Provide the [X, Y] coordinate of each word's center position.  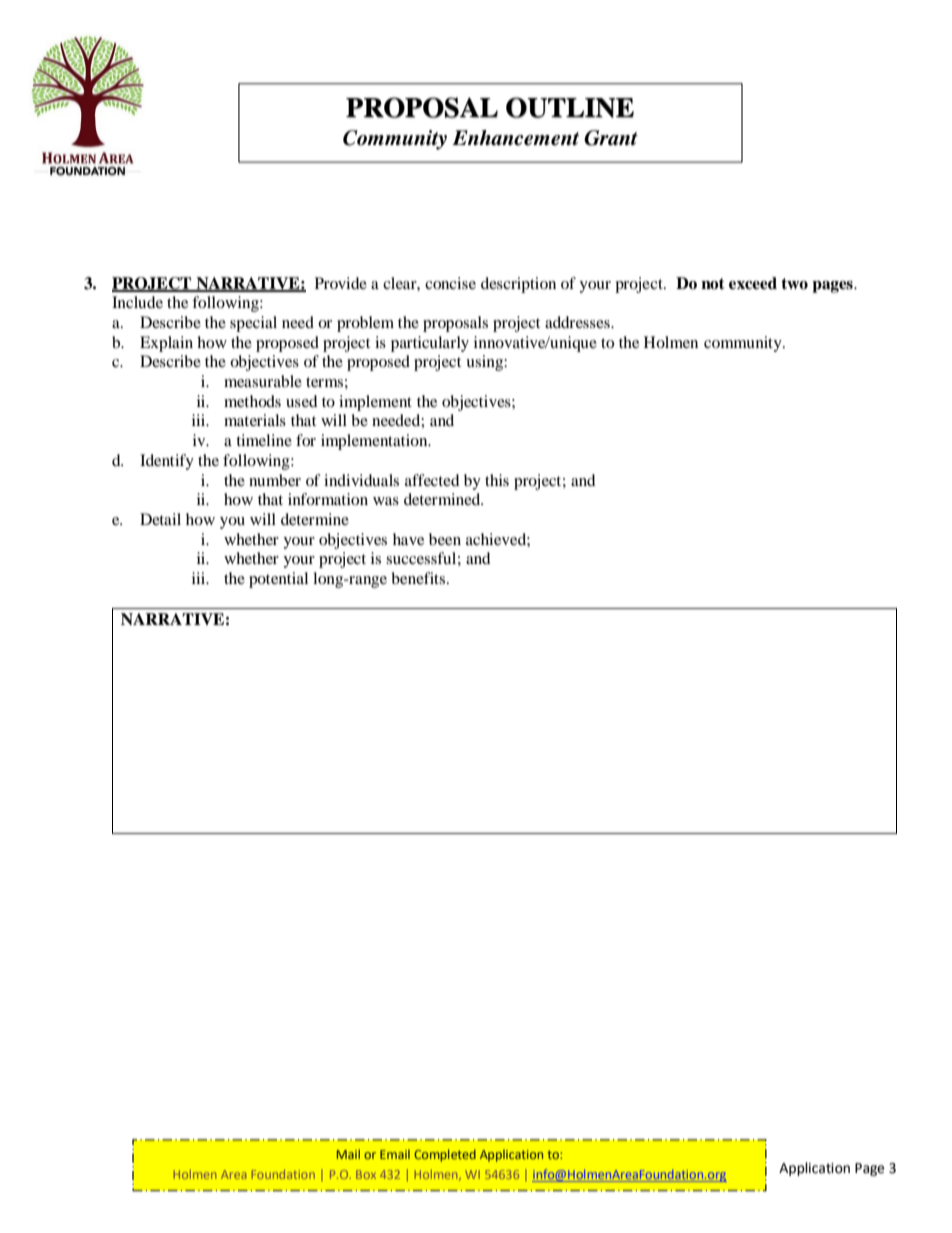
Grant [611, 138]
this [497, 480]
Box [366, 1174]
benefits [419, 578]
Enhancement [515, 138]
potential [278, 580]
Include [137, 302]
